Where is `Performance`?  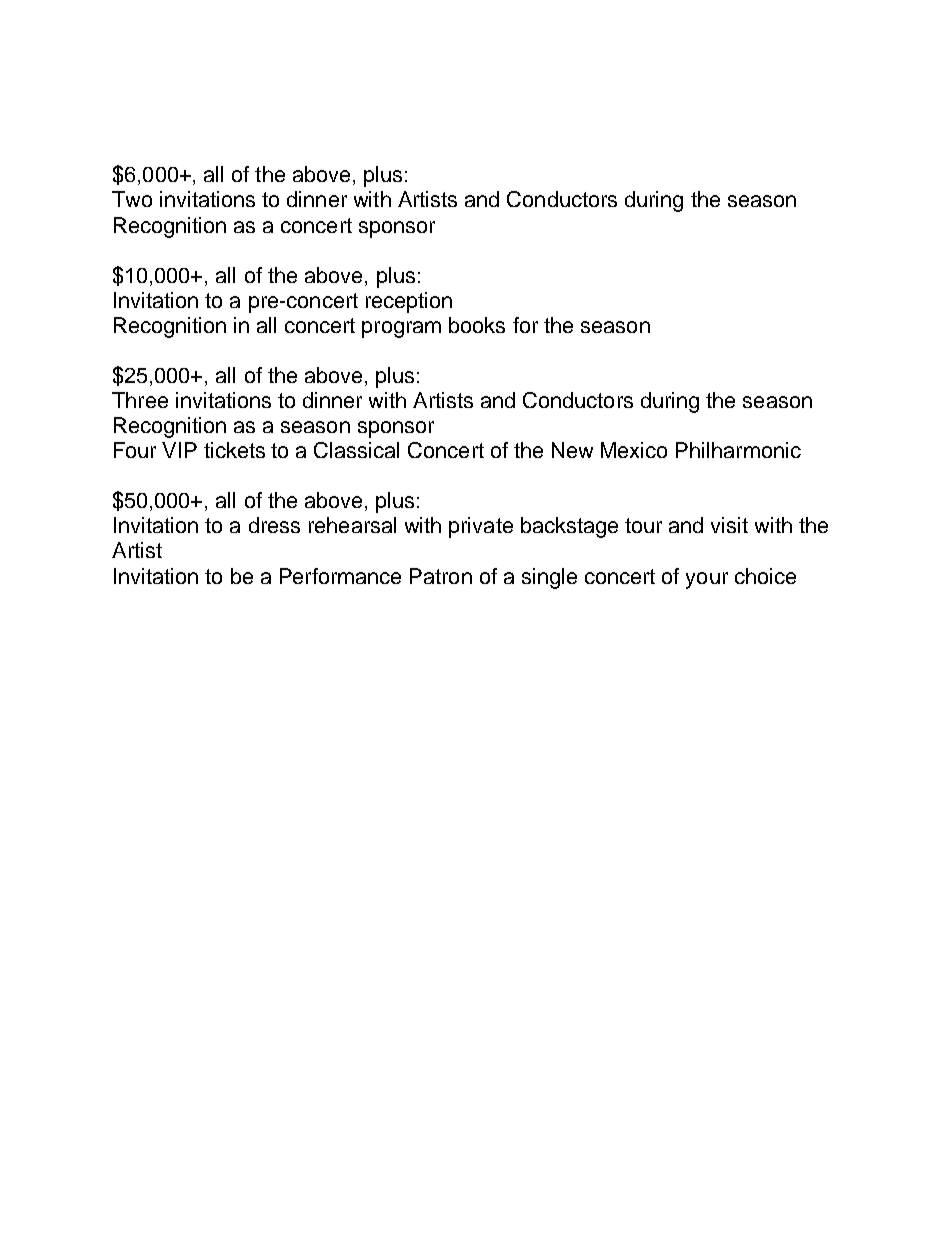 Performance is located at coordinates (340, 576).
